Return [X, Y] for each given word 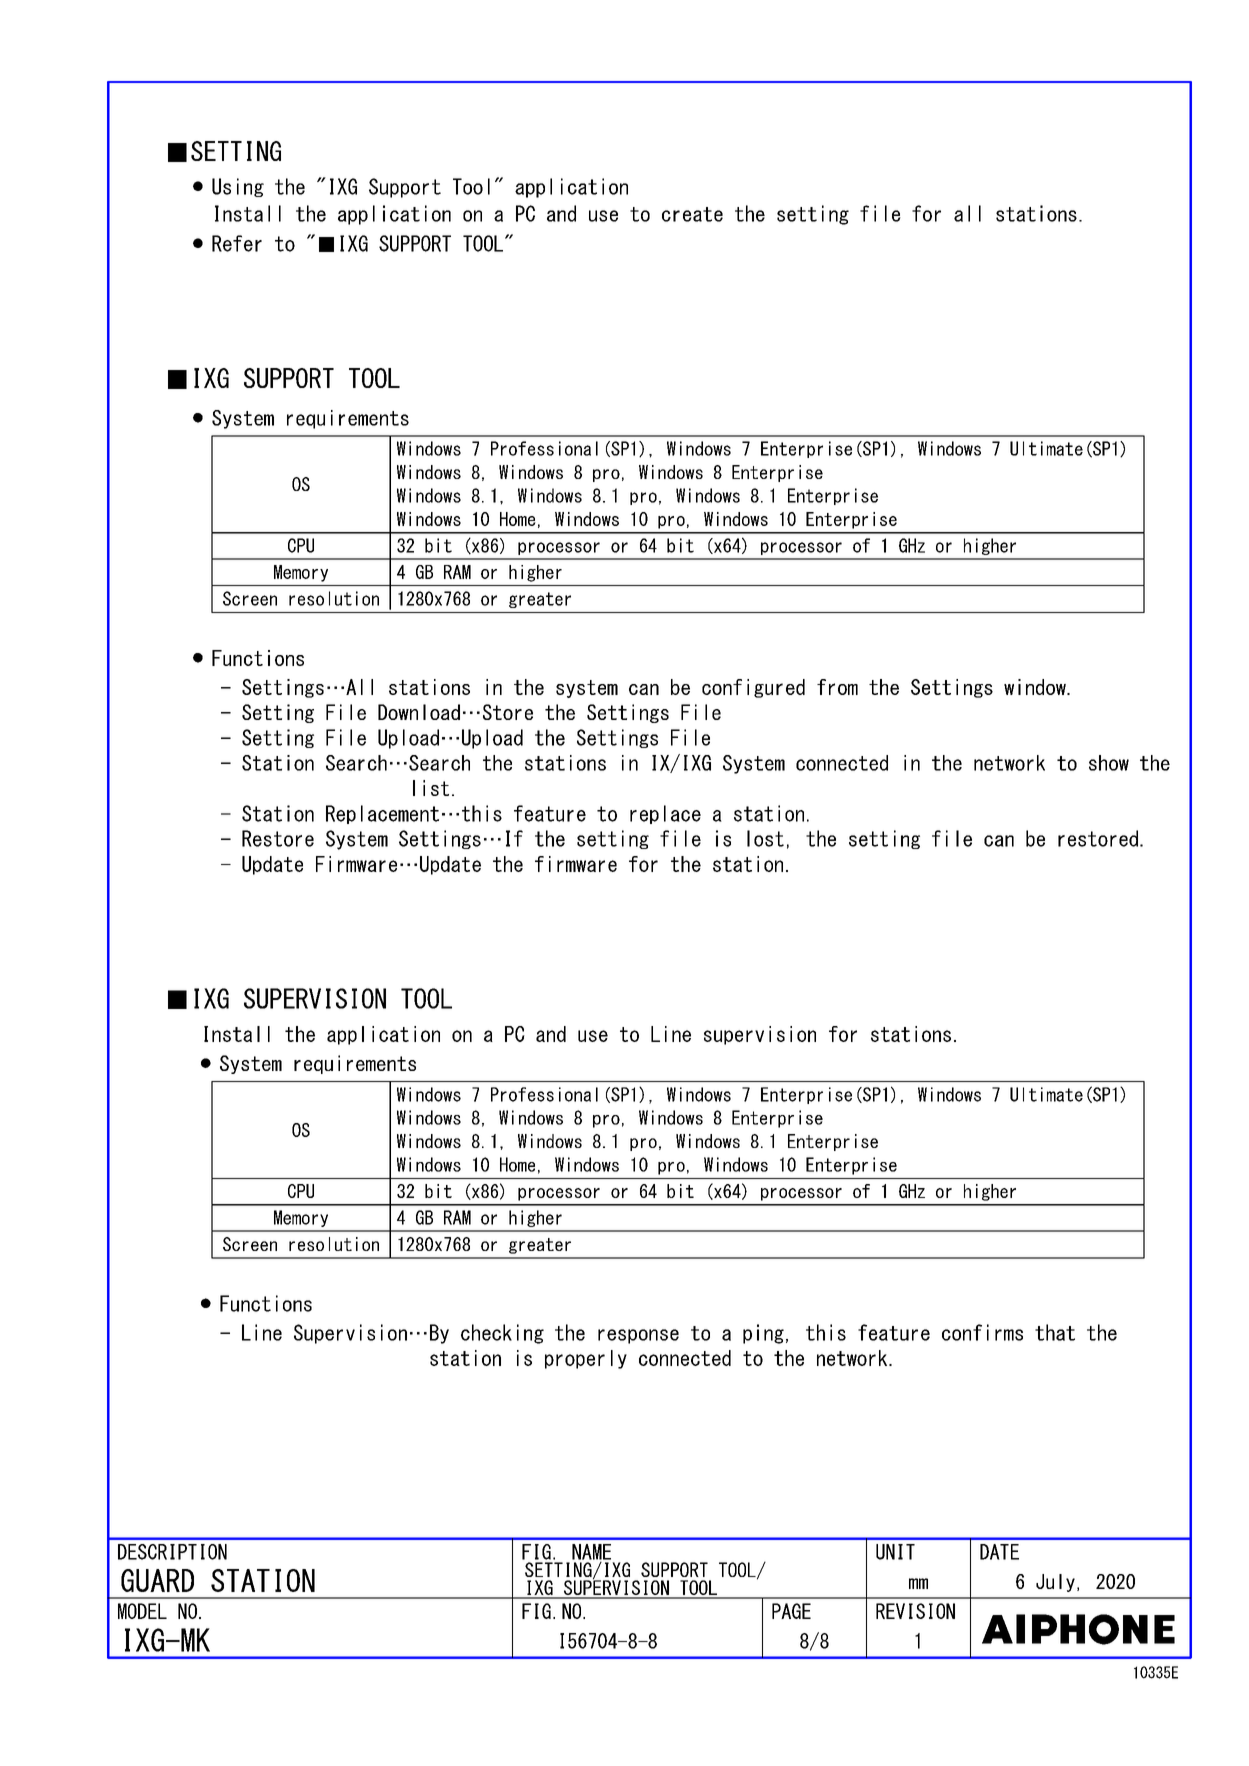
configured [753, 688]
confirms [982, 1332]
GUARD [157, 1580]
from [837, 687]
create [692, 214]
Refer [237, 243]
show [1109, 763]
